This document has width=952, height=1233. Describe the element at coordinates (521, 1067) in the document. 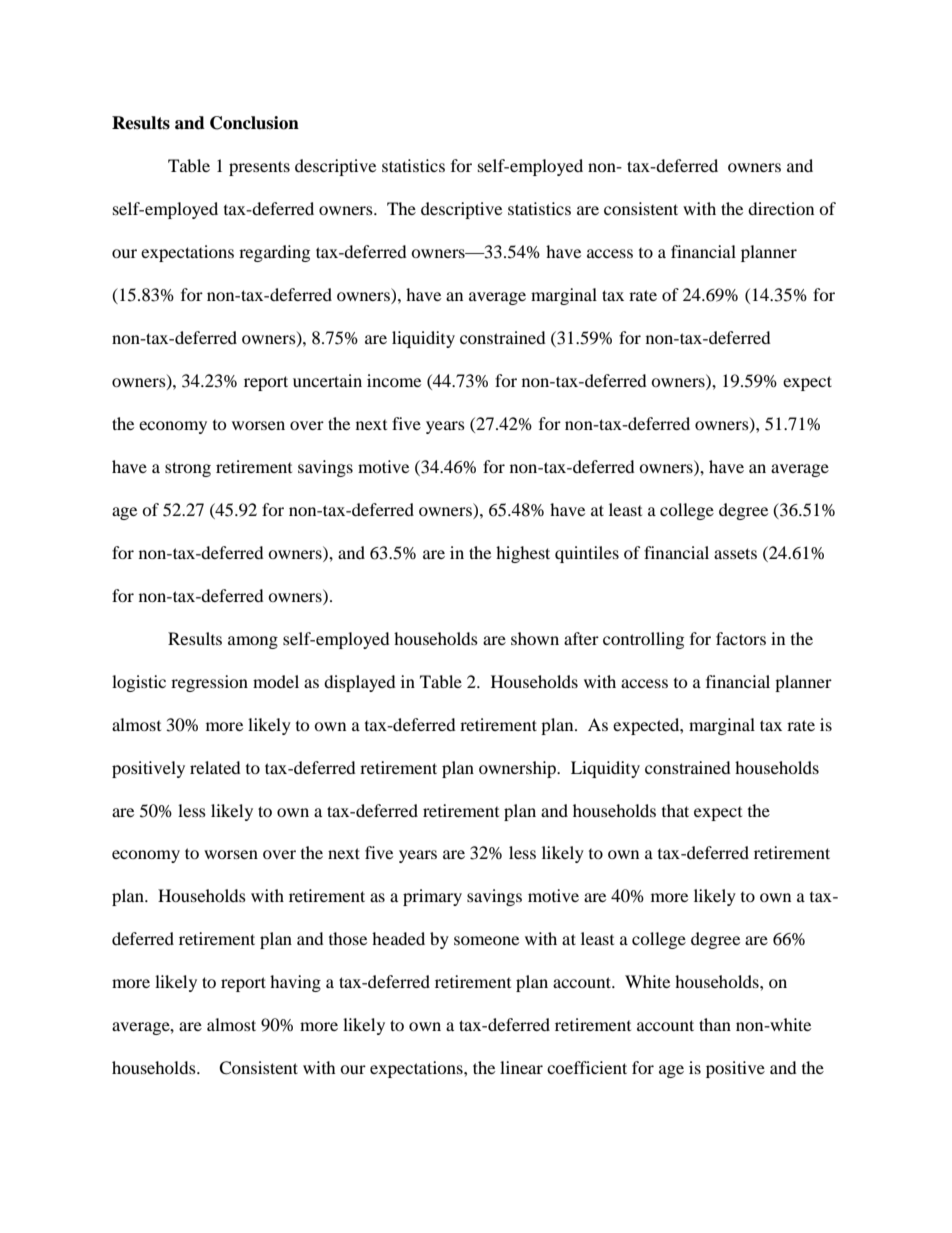

I see `linear` at that location.
